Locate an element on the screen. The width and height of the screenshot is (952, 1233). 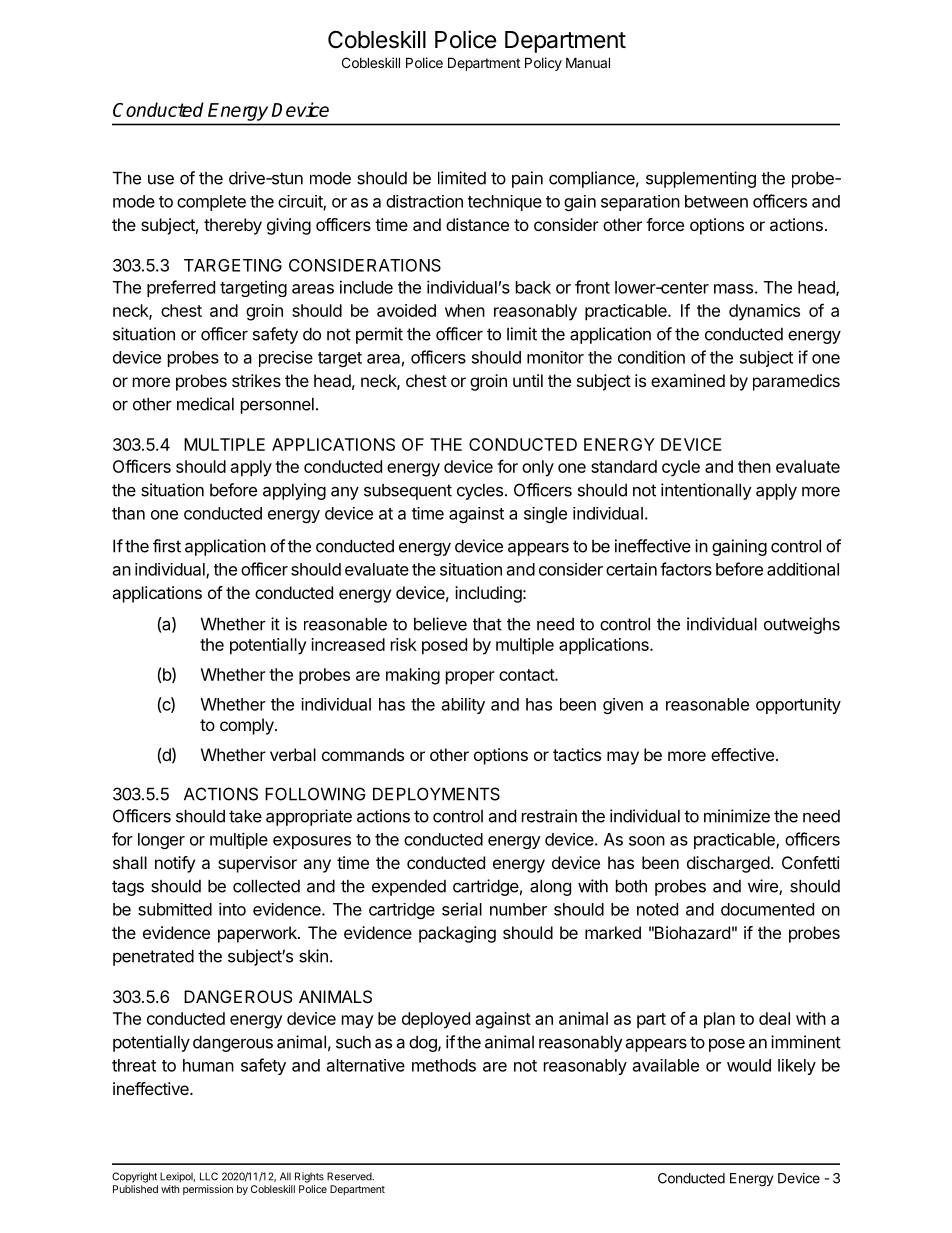
first is located at coordinates (167, 546).
